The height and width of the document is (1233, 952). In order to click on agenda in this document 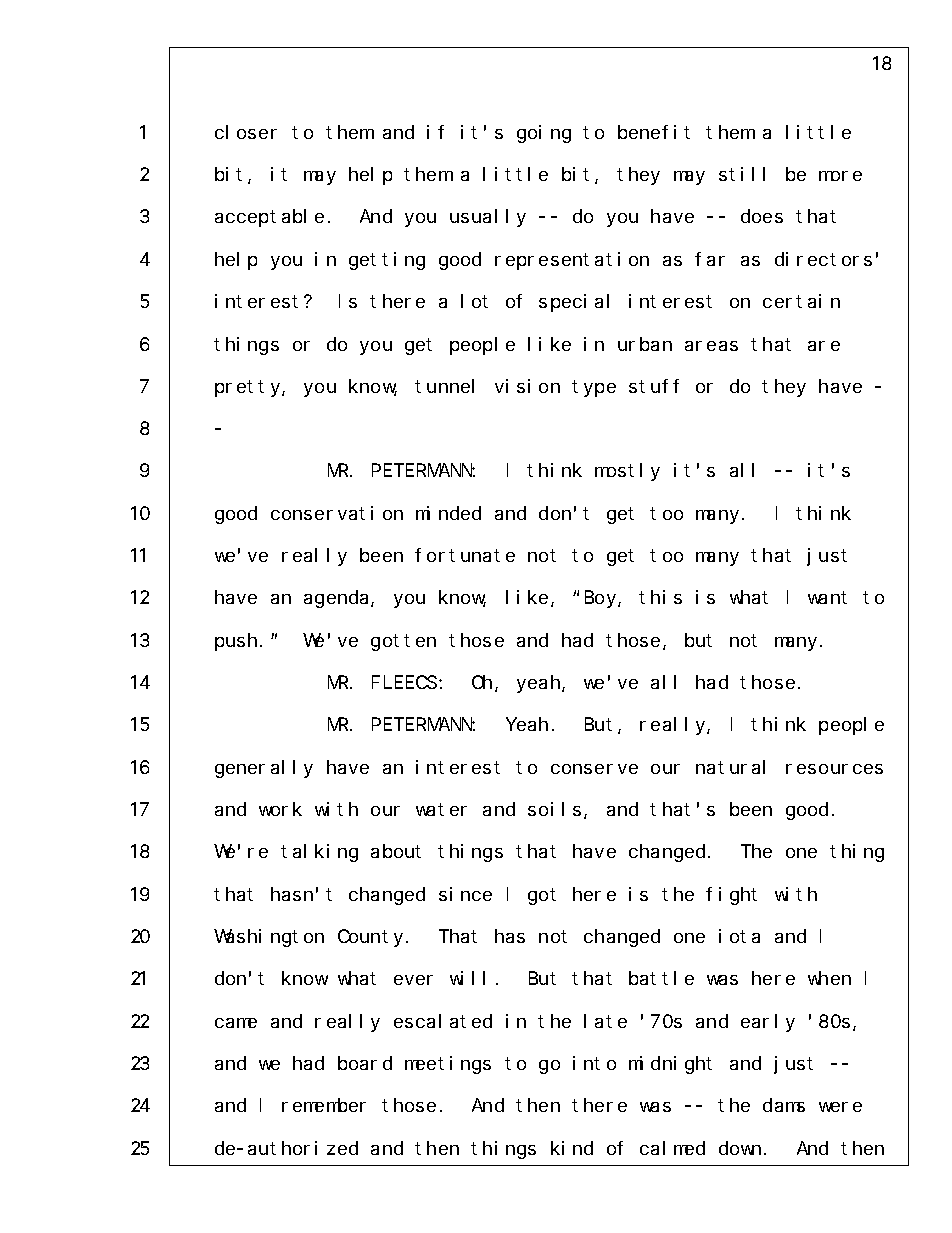, I will do `click(338, 599)`.
